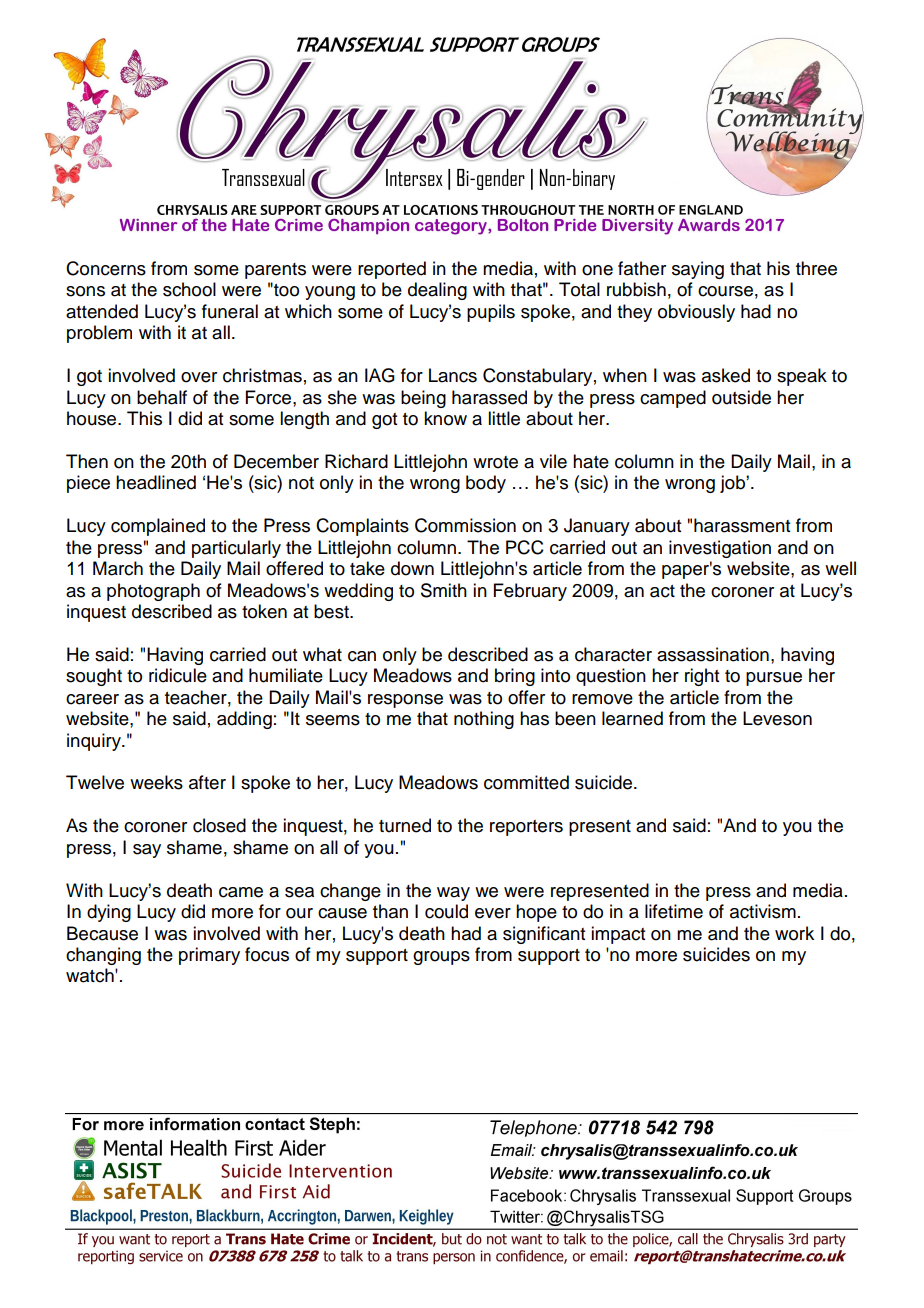 This document has height=1308, width=924. I want to click on photograph, so click(153, 592).
